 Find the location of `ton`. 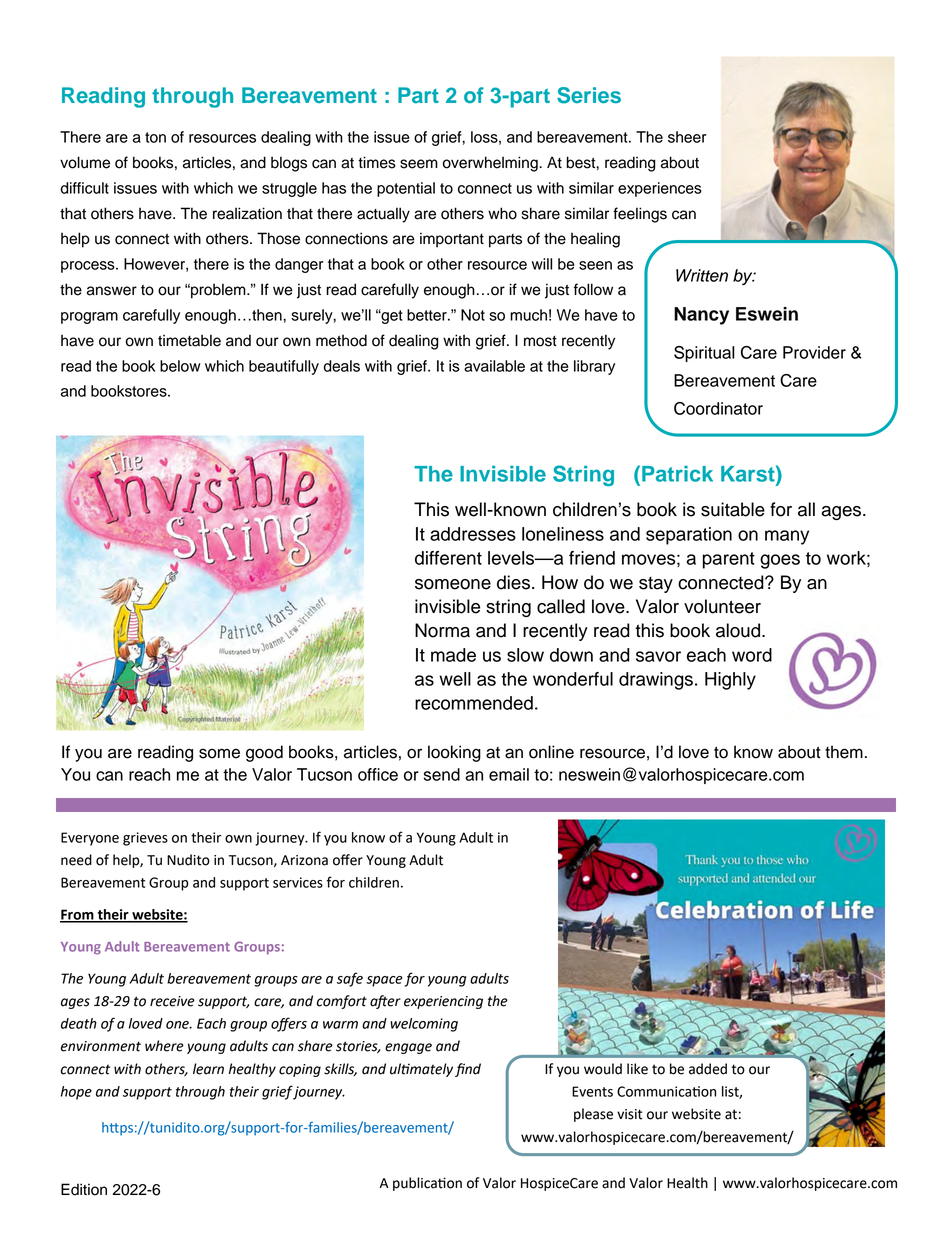

ton is located at coordinates (155, 137).
